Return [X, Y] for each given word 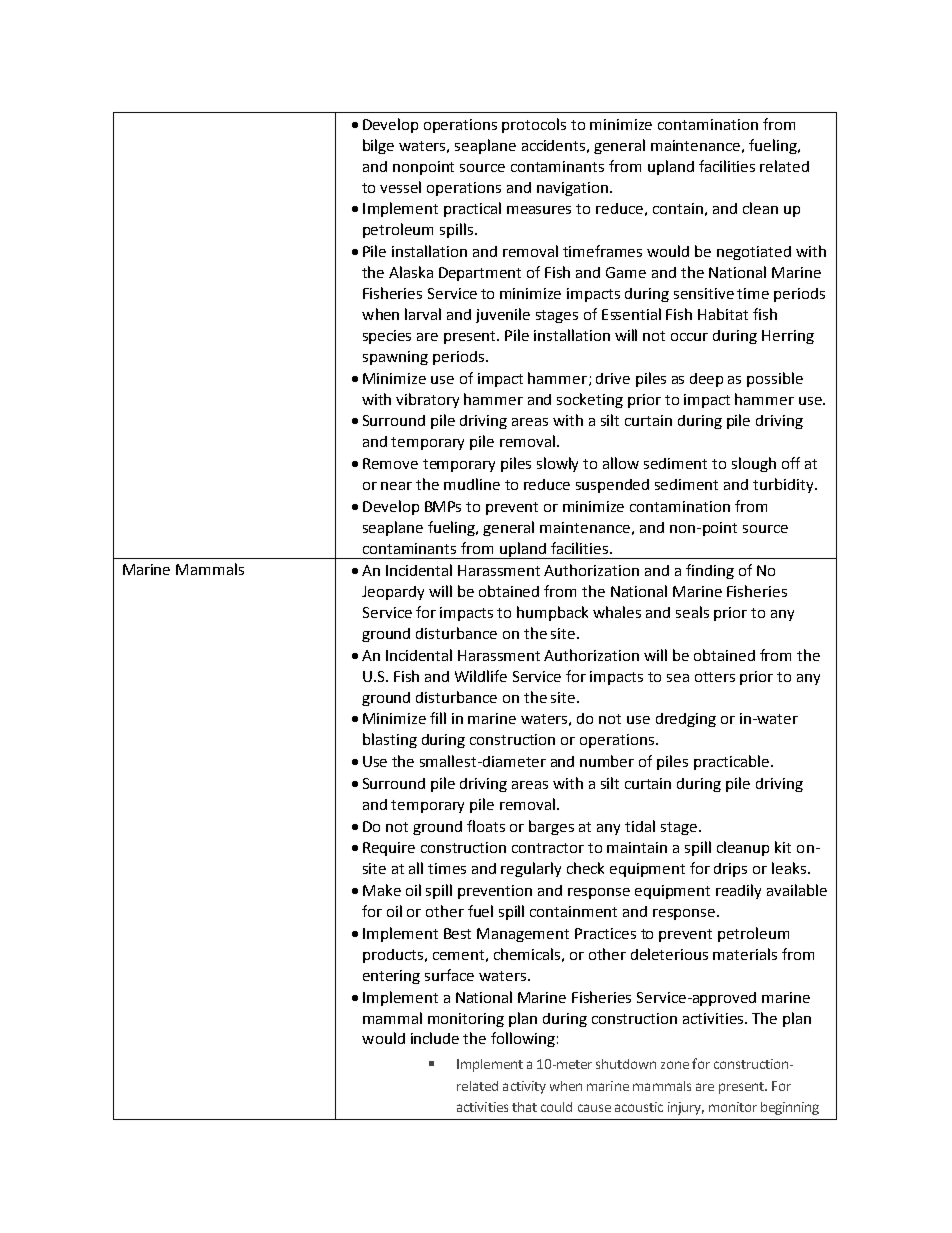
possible [775, 379]
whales [617, 612]
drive [613, 378]
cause [594, 1108]
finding [710, 571]
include [435, 1038]
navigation [572, 189]
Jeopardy [393, 593]
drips [730, 870]
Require [389, 849]
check [585, 868]
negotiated [754, 253]
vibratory [427, 400]
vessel [400, 187]
